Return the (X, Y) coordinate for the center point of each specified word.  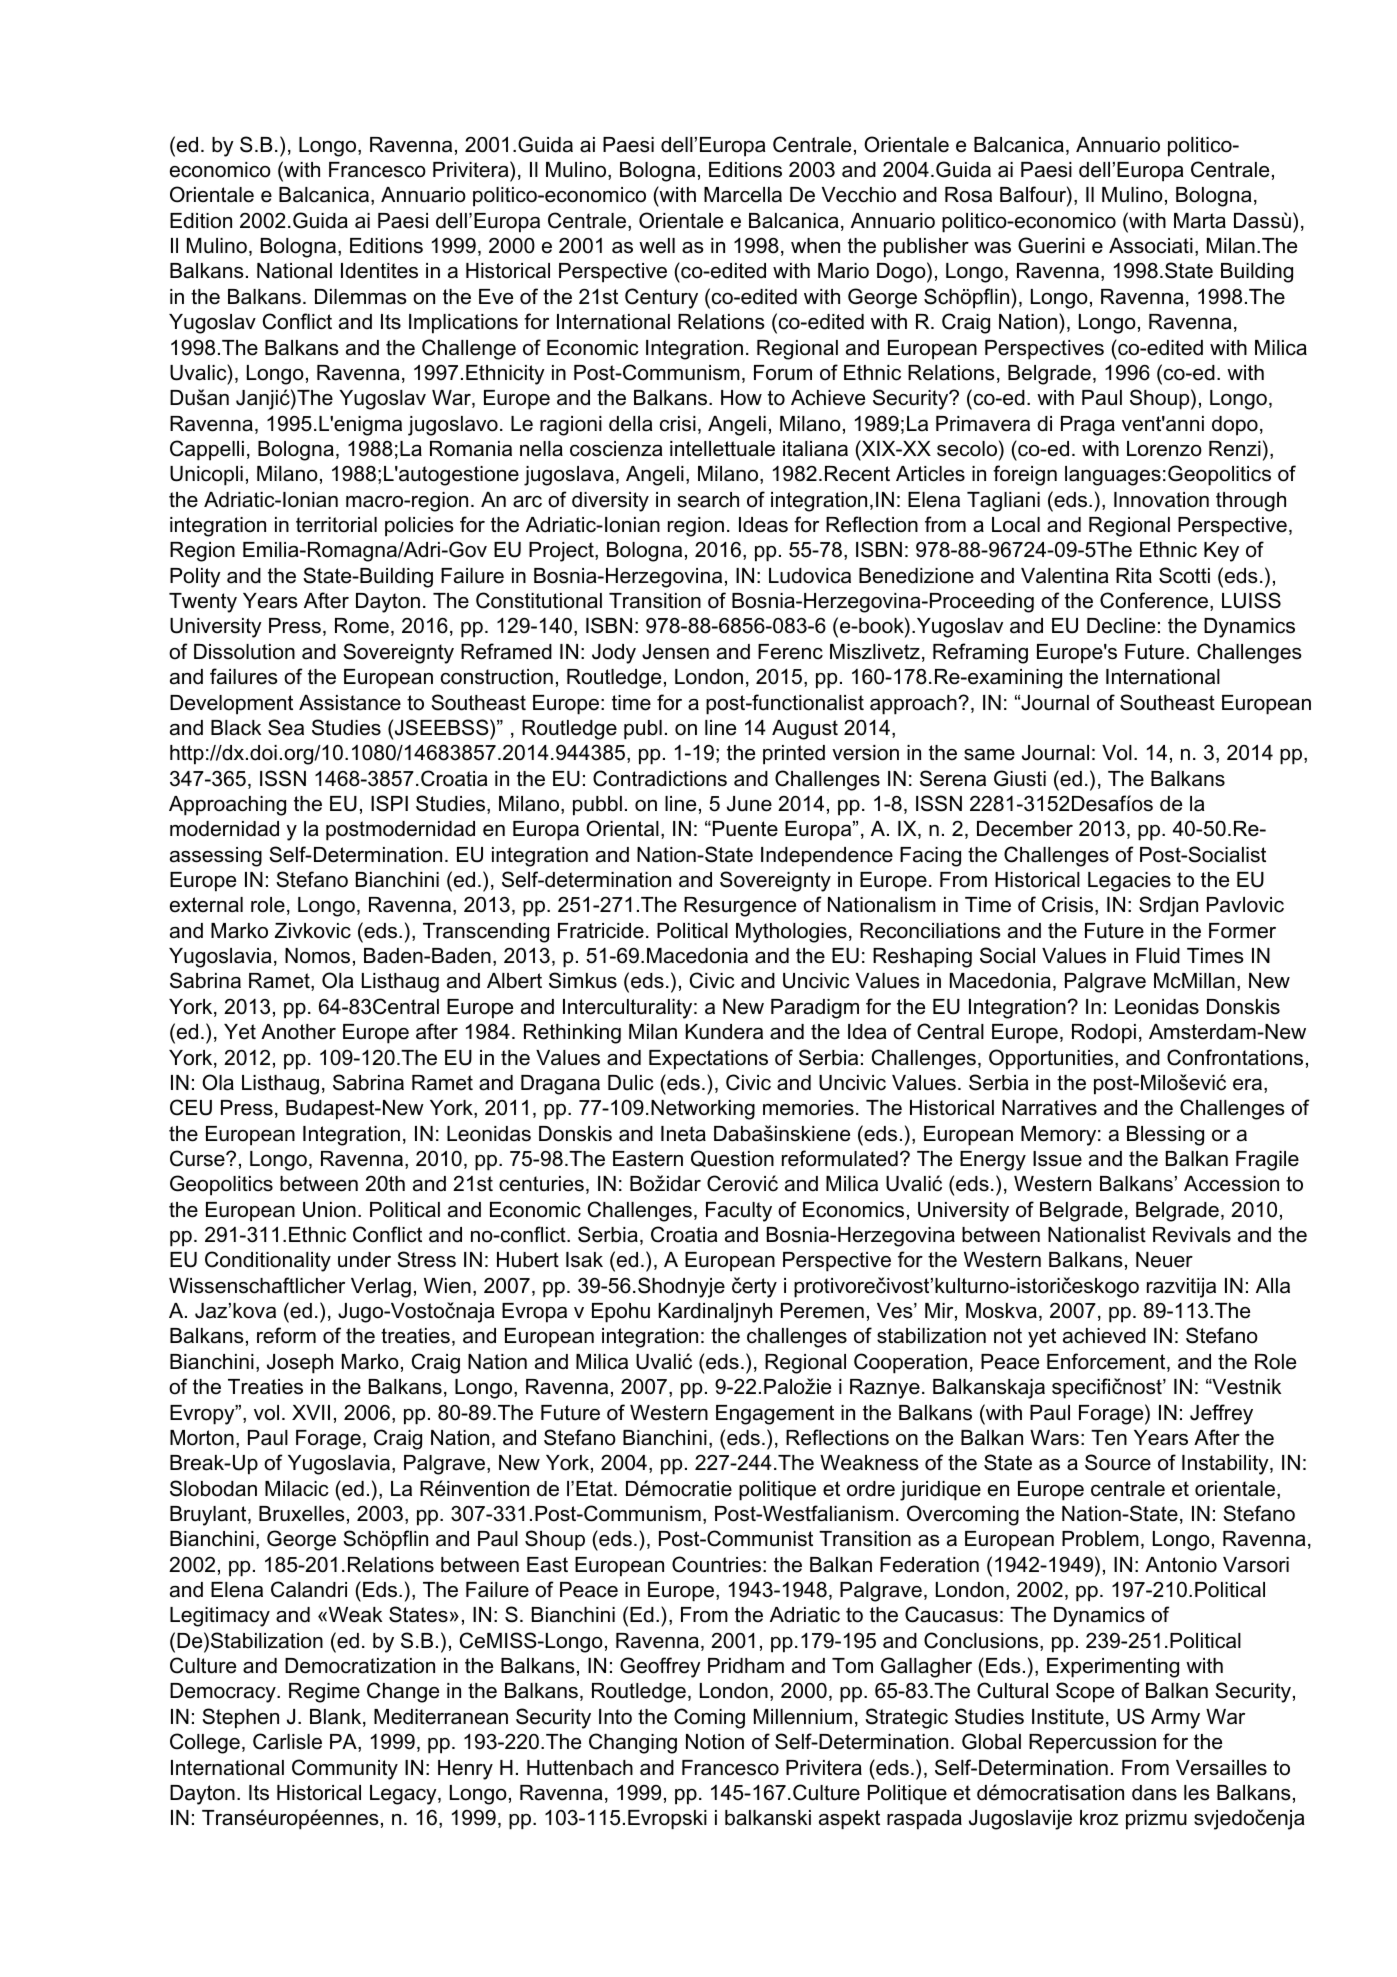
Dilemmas (361, 297)
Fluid (1158, 956)
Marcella (743, 195)
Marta (1200, 221)
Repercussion (1092, 1744)
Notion (715, 1742)
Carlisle (287, 1741)
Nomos (317, 956)
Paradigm (815, 1009)
